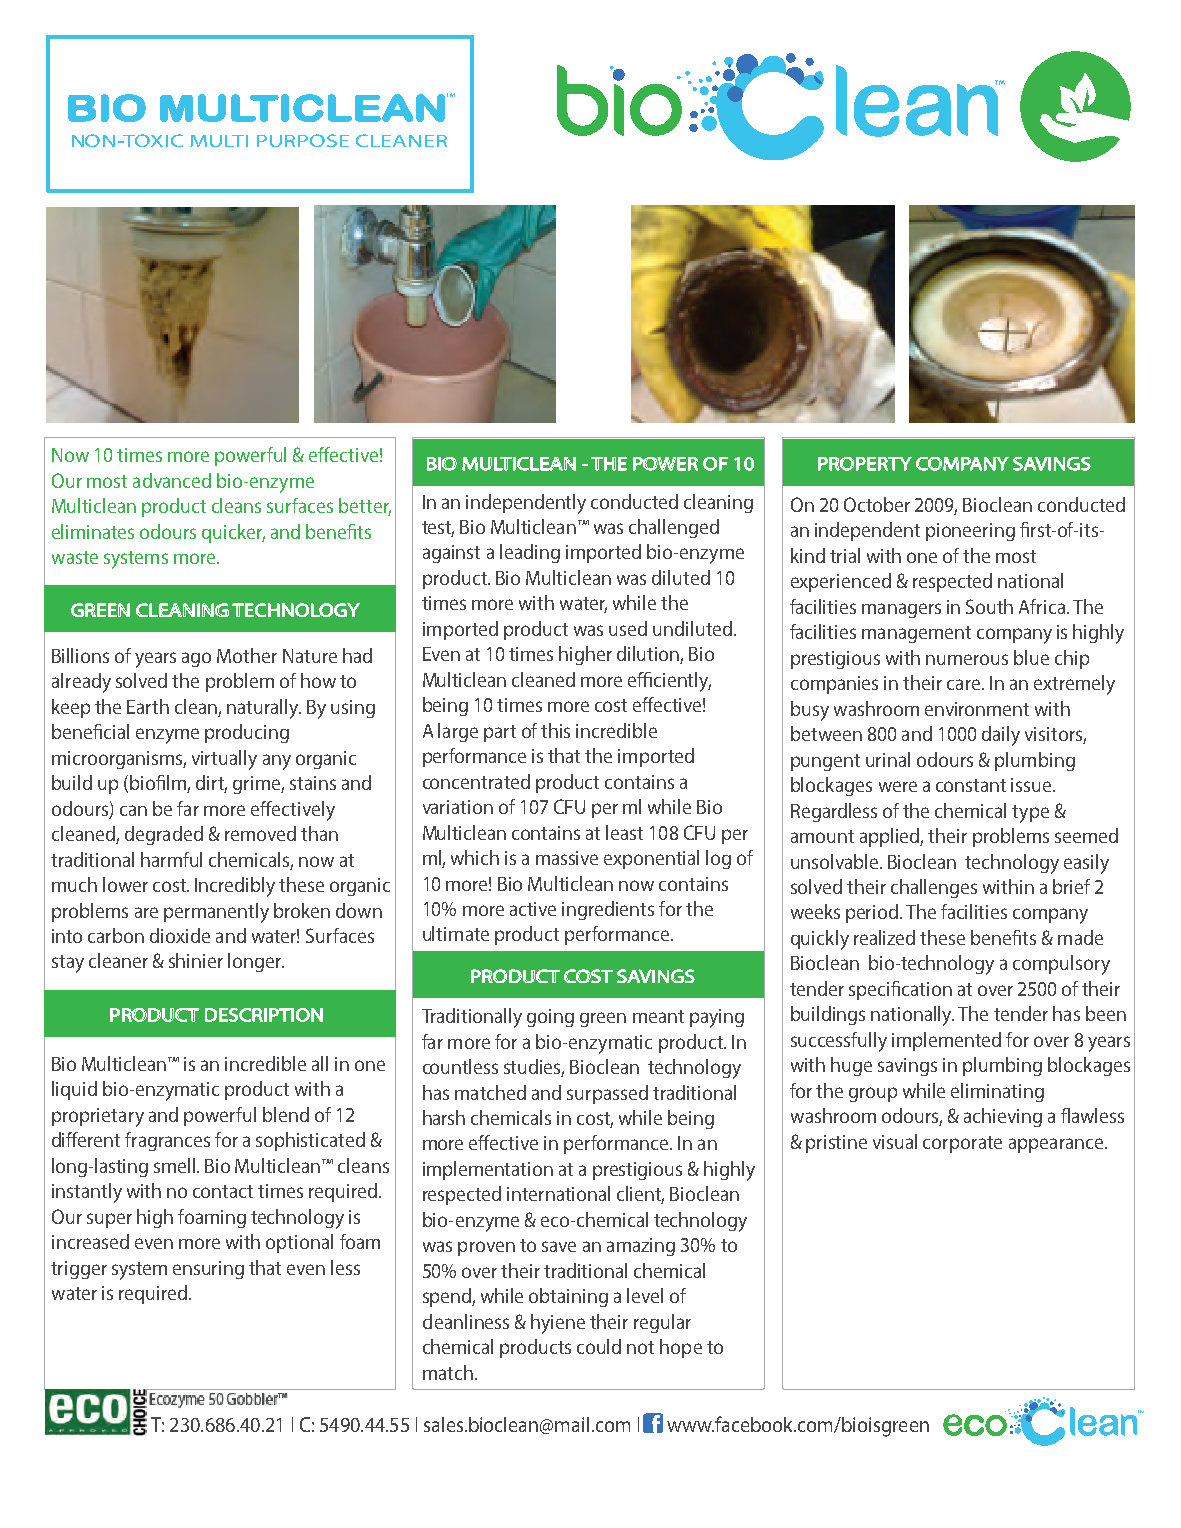  What do you see at coordinates (970, 532) in the page?
I see `pioneering` at bounding box center [970, 532].
